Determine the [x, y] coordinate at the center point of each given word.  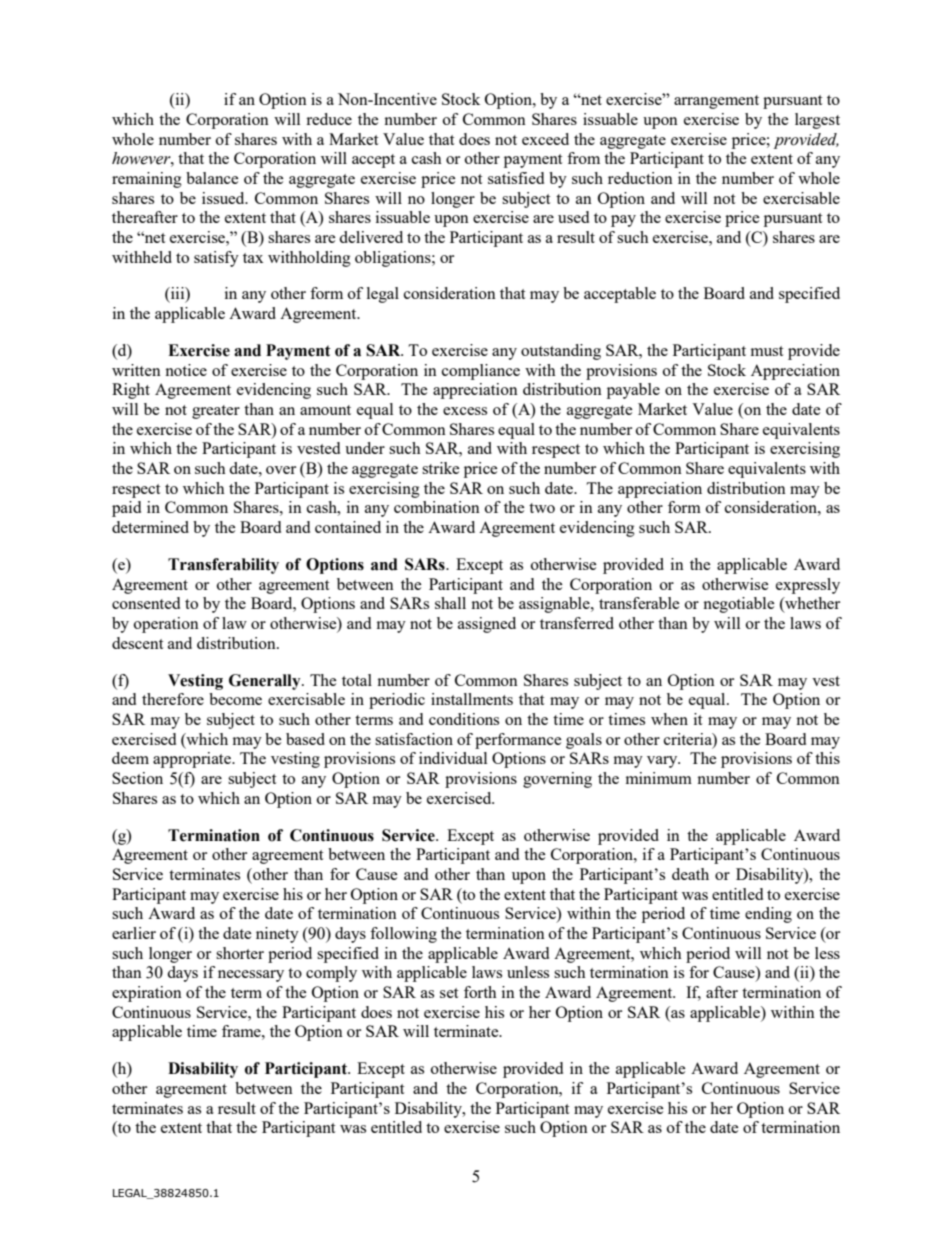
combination [437, 507]
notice [186, 370]
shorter [240, 953]
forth [480, 992]
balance [212, 178]
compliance [481, 372]
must [767, 351]
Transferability [223, 566]
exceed [545, 139]
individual [453, 758]
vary [663, 762]
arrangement [716, 102]
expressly [808, 586]
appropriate [193, 760]
